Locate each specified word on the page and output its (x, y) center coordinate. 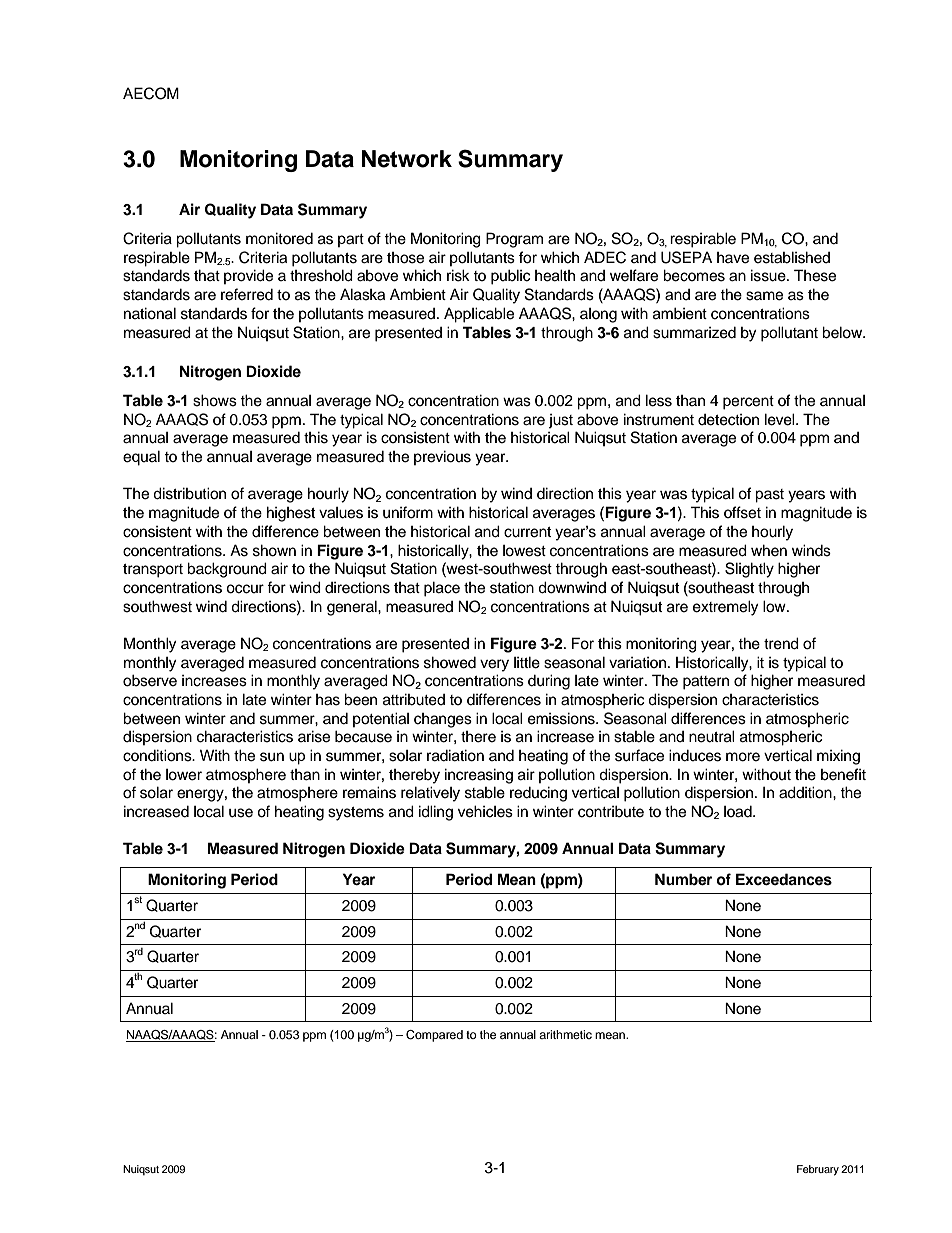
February (818, 1170)
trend (781, 643)
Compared (434, 1036)
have (733, 258)
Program (514, 240)
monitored (279, 238)
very (494, 665)
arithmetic (565, 1034)
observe (150, 680)
